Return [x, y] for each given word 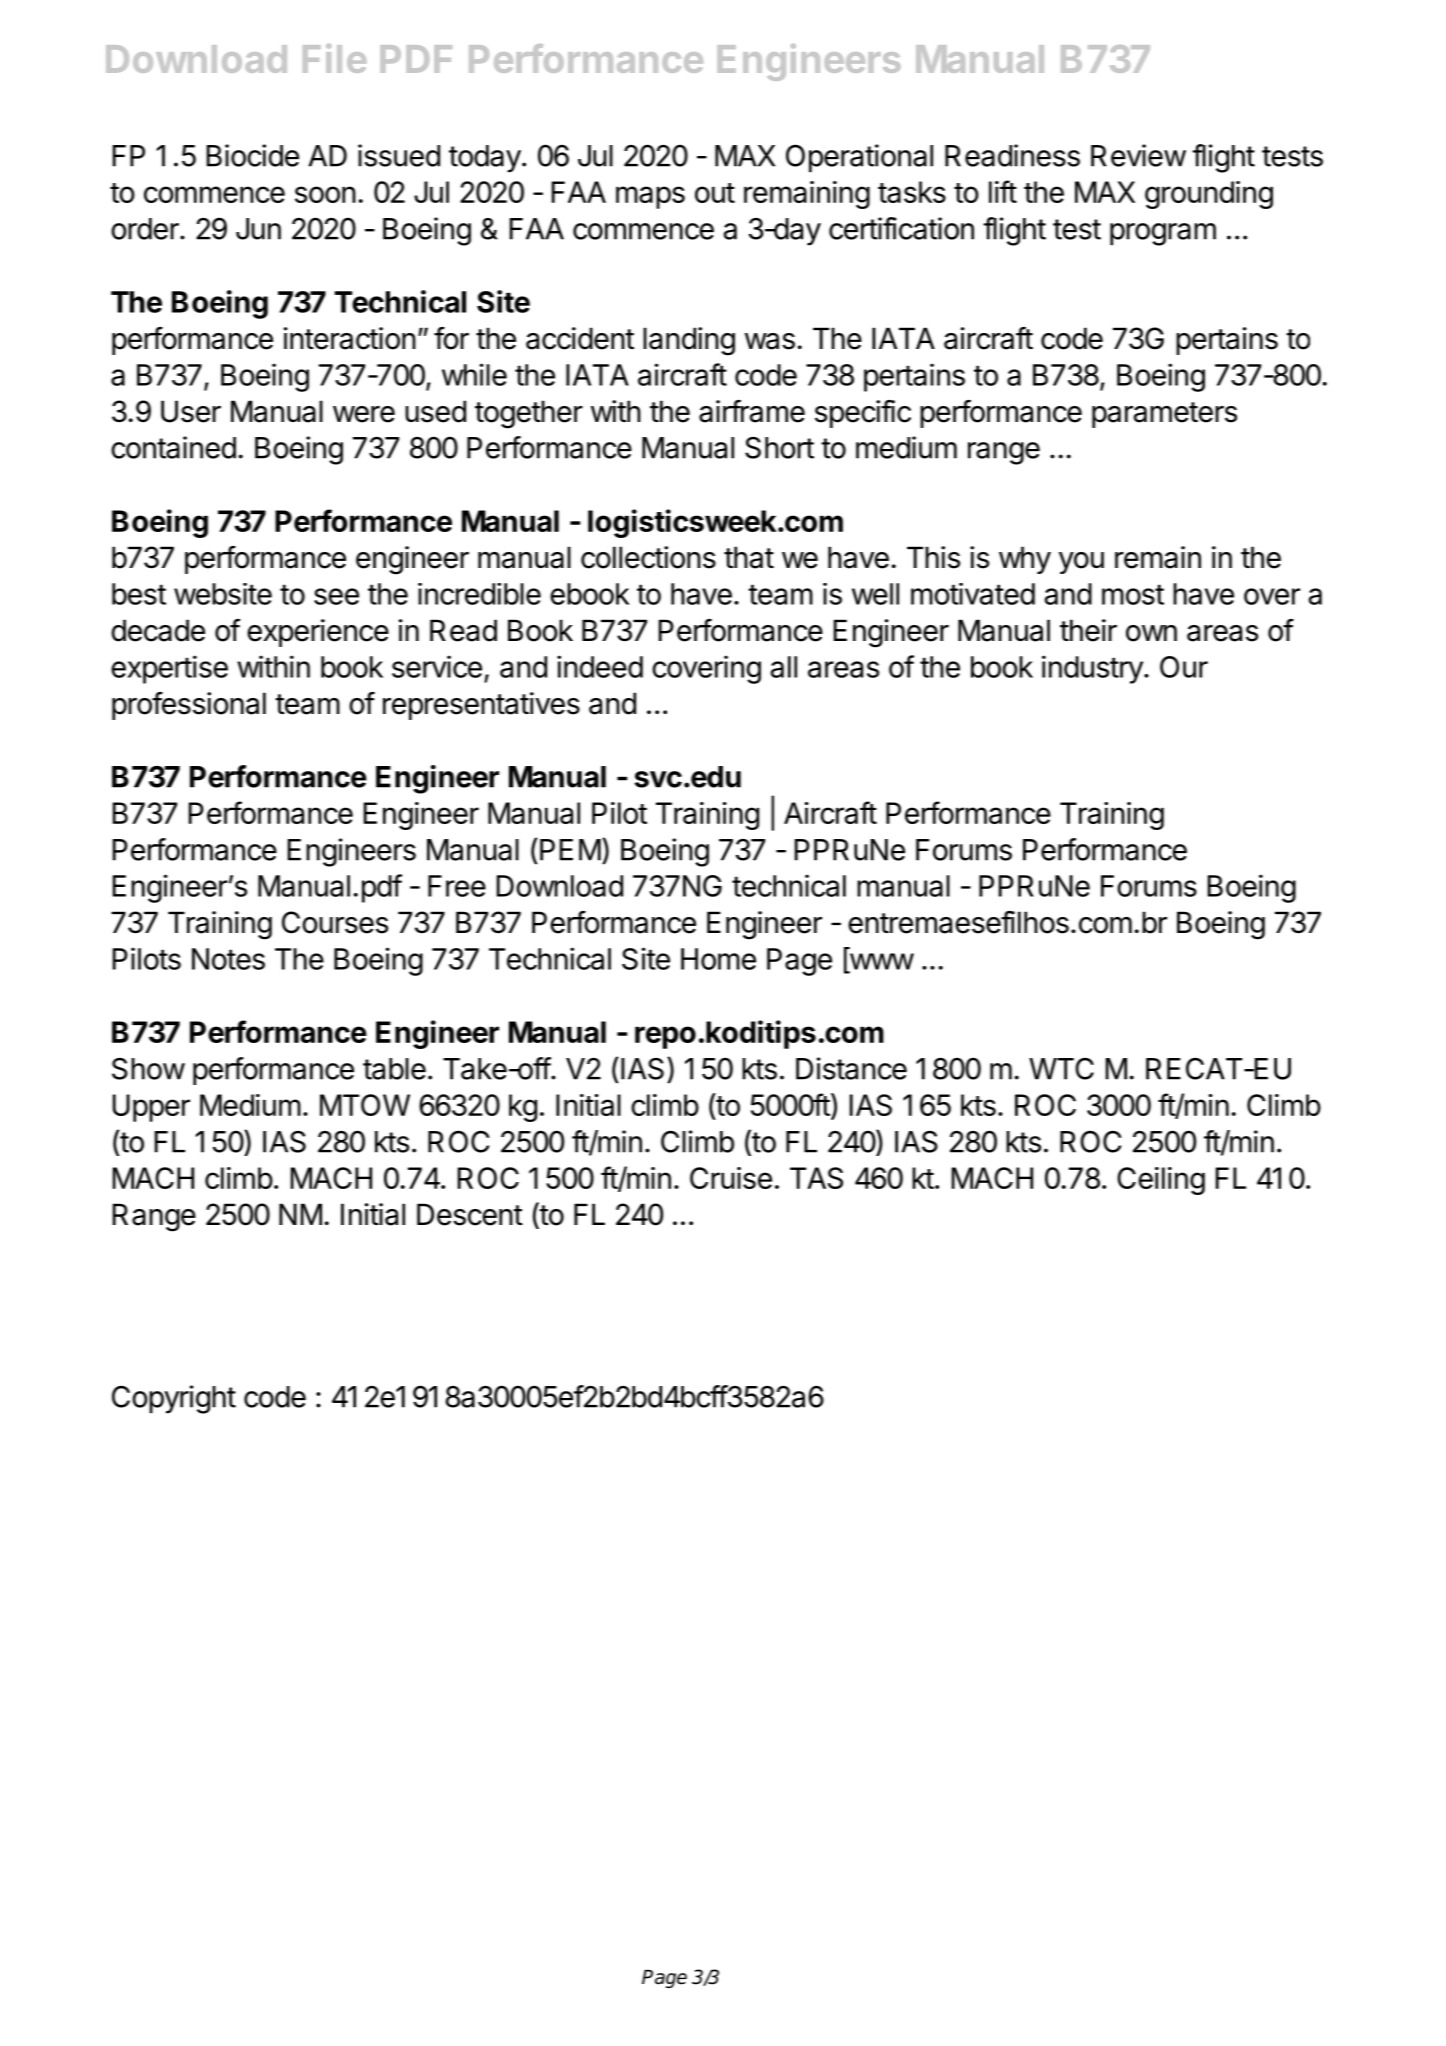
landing [689, 341]
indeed [600, 666]
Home [718, 959]
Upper [151, 1108]
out [715, 193]
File [335, 58]
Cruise [731, 1178]
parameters [1164, 415]
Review [1138, 155]
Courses [335, 922]
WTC [1061, 1069]
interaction [350, 338]
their [1088, 630]
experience [318, 633]
